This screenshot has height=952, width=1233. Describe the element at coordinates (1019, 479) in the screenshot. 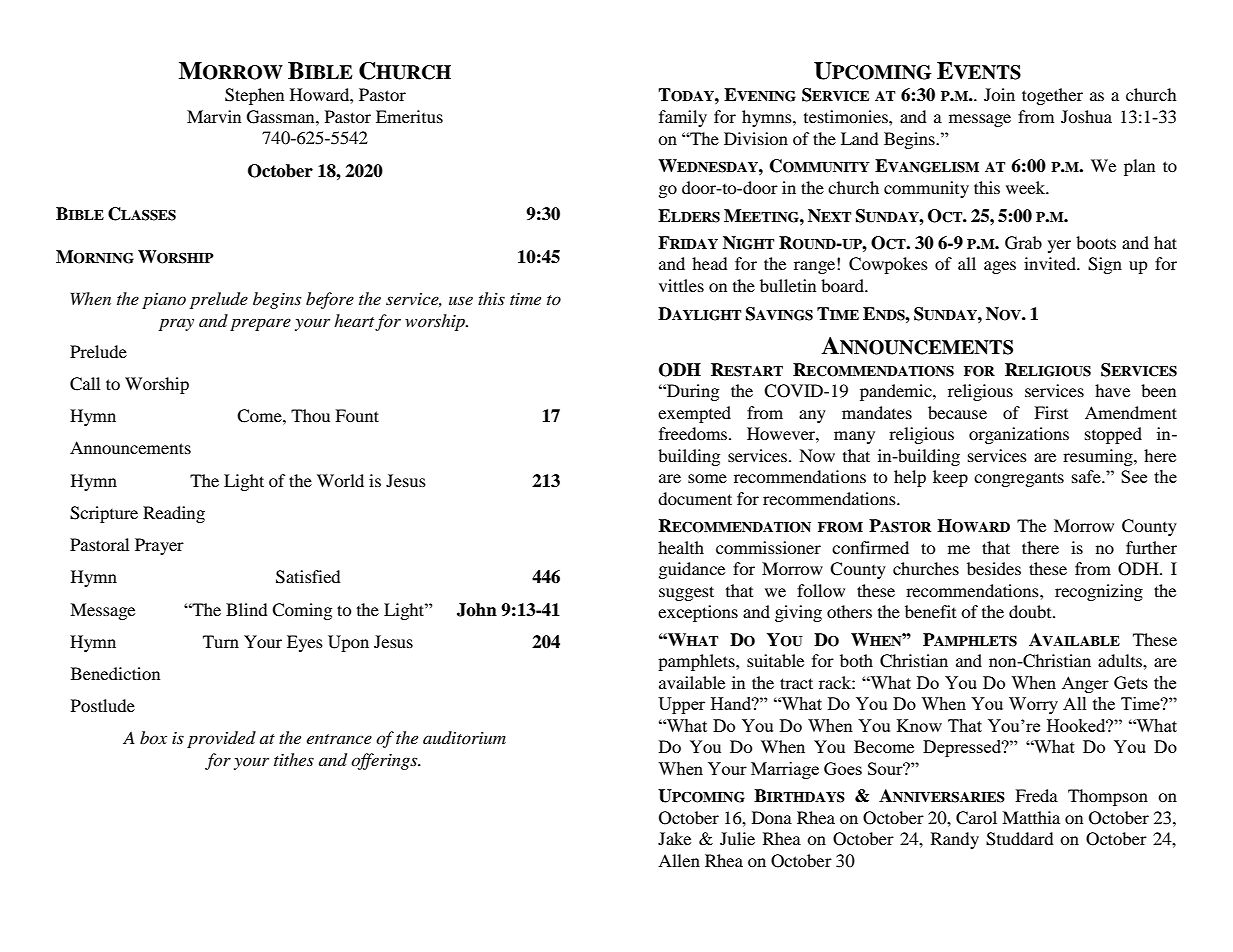

I see `congregants` at that location.
